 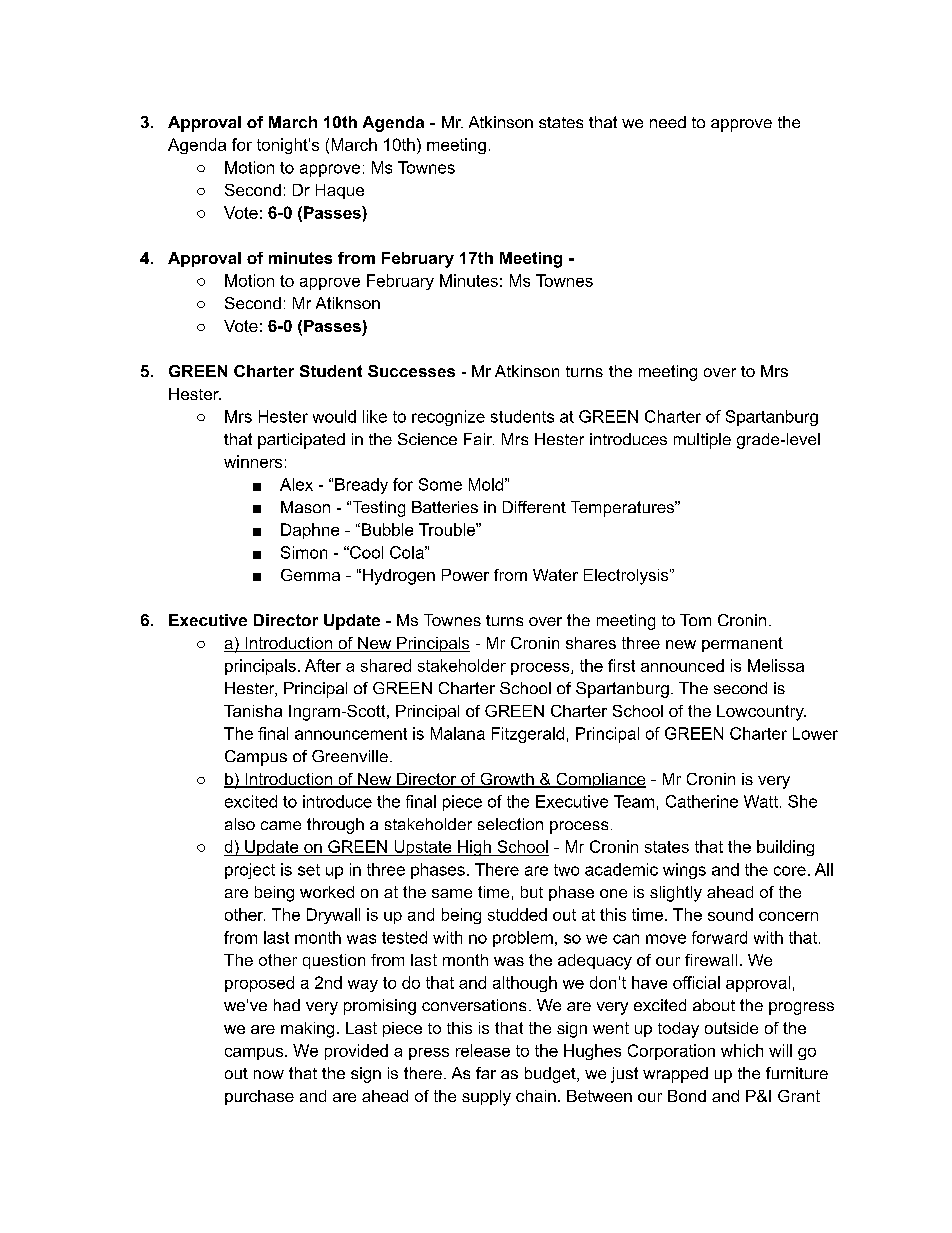 What do you see at coordinates (340, 191) in the page?
I see `Haque` at bounding box center [340, 191].
